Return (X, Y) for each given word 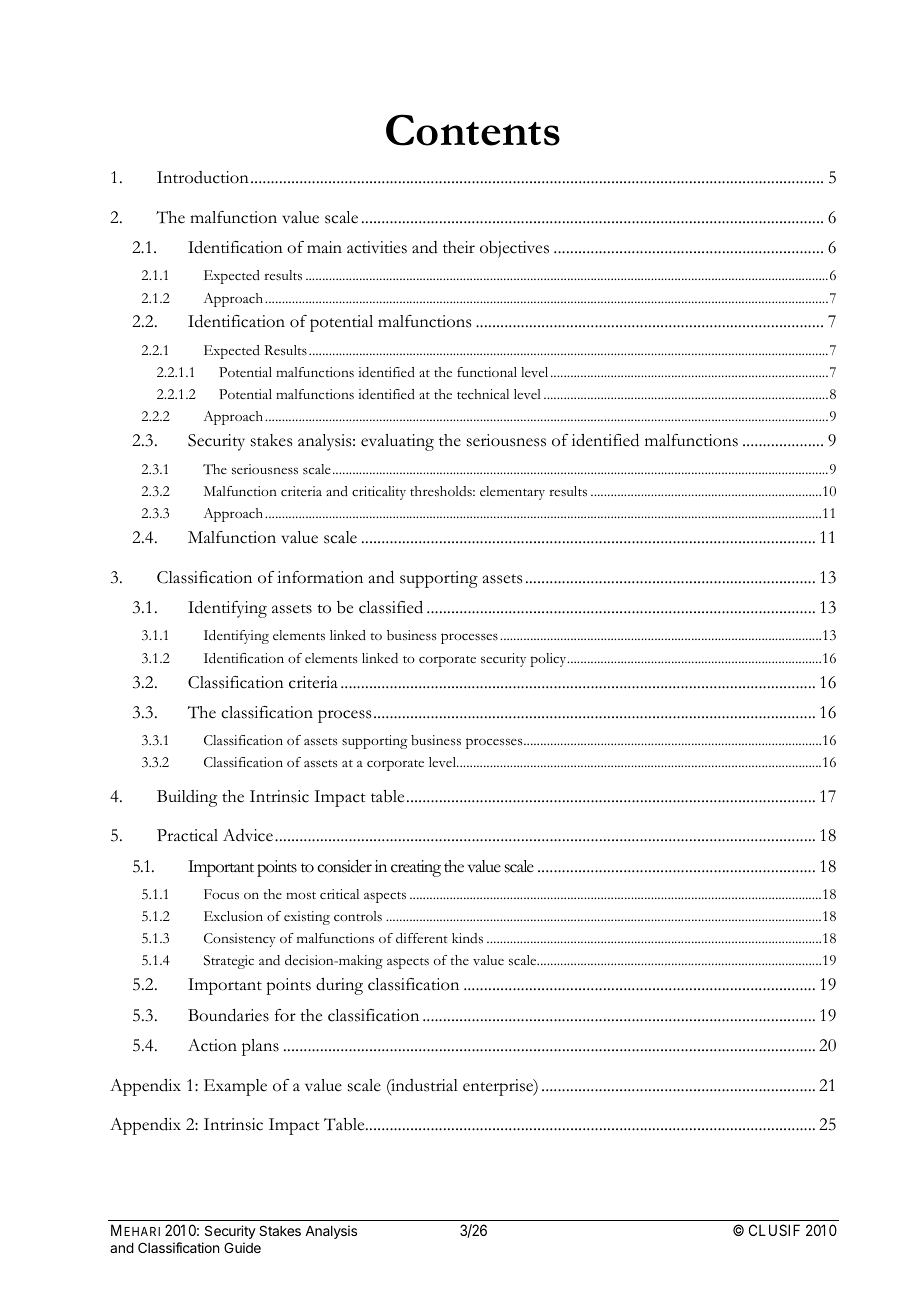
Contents (473, 130)
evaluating (397, 442)
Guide (242, 1247)
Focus (221, 894)
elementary (512, 493)
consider (344, 866)
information (320, 577)
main (324, 247)
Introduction (203, 177)
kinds (467, 938)
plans (260, 1047)
